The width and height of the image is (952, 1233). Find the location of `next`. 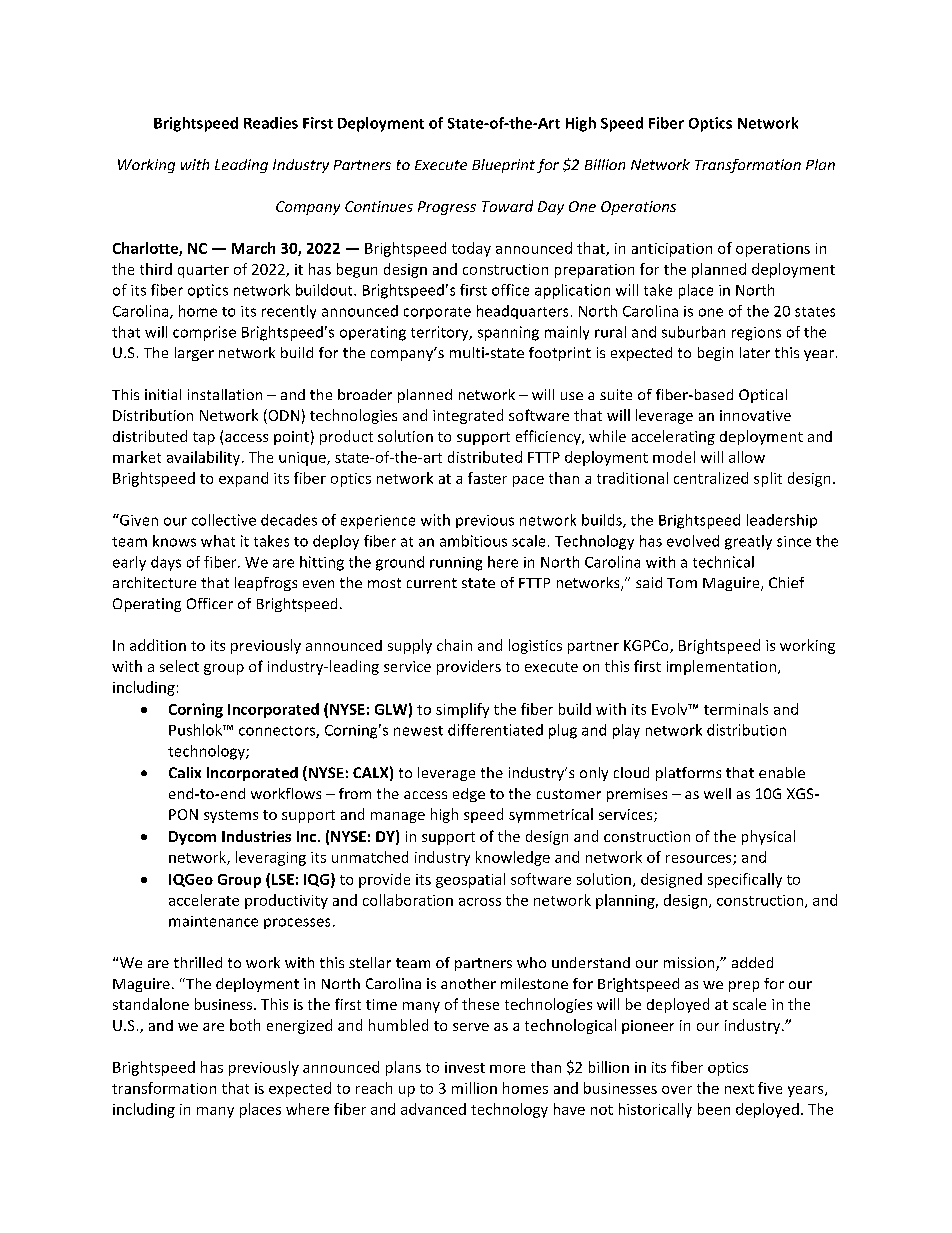

next is located at coordinates (739, 1089).
